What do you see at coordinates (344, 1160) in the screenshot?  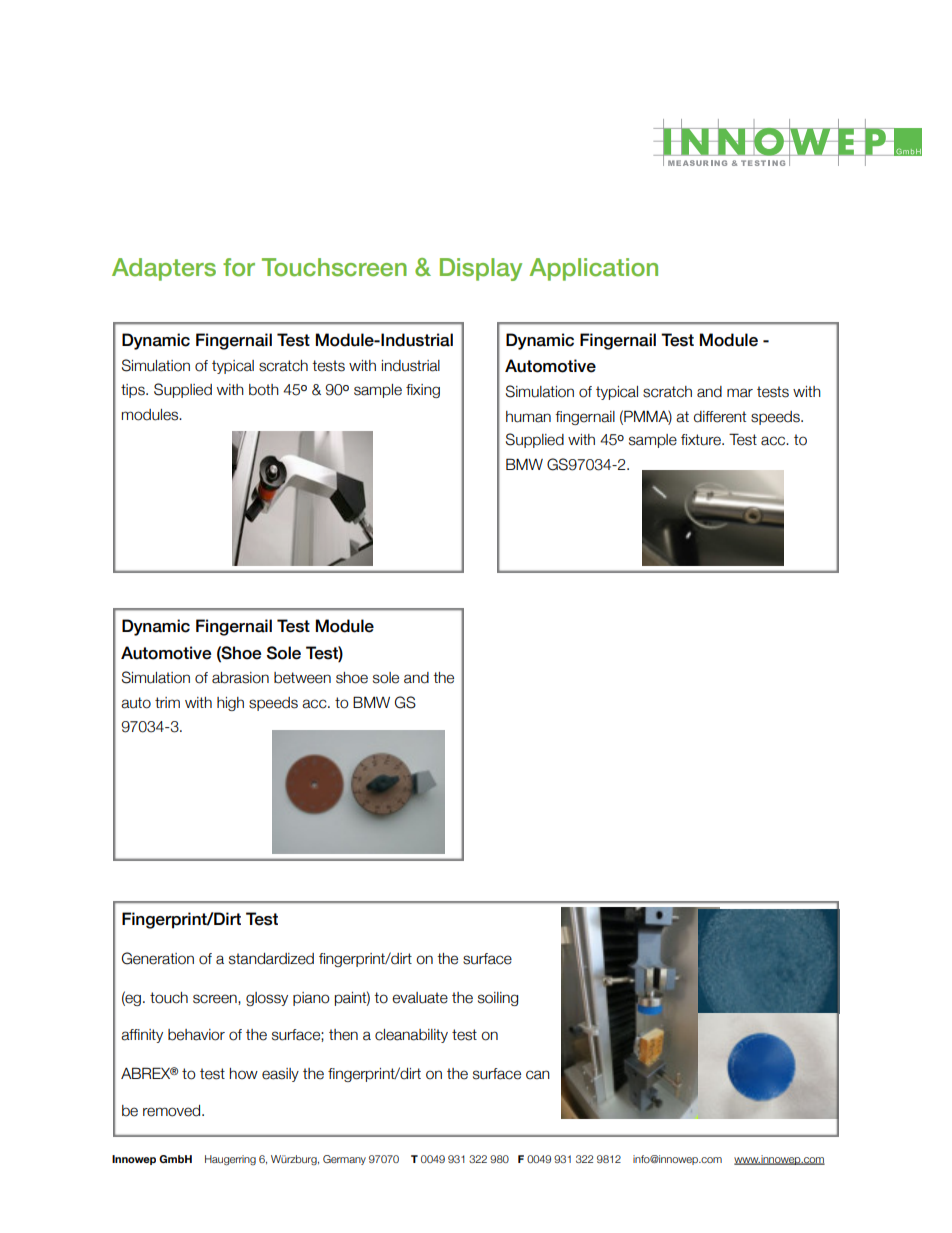 I see `Germany` at bounding box center [344, 1160].
